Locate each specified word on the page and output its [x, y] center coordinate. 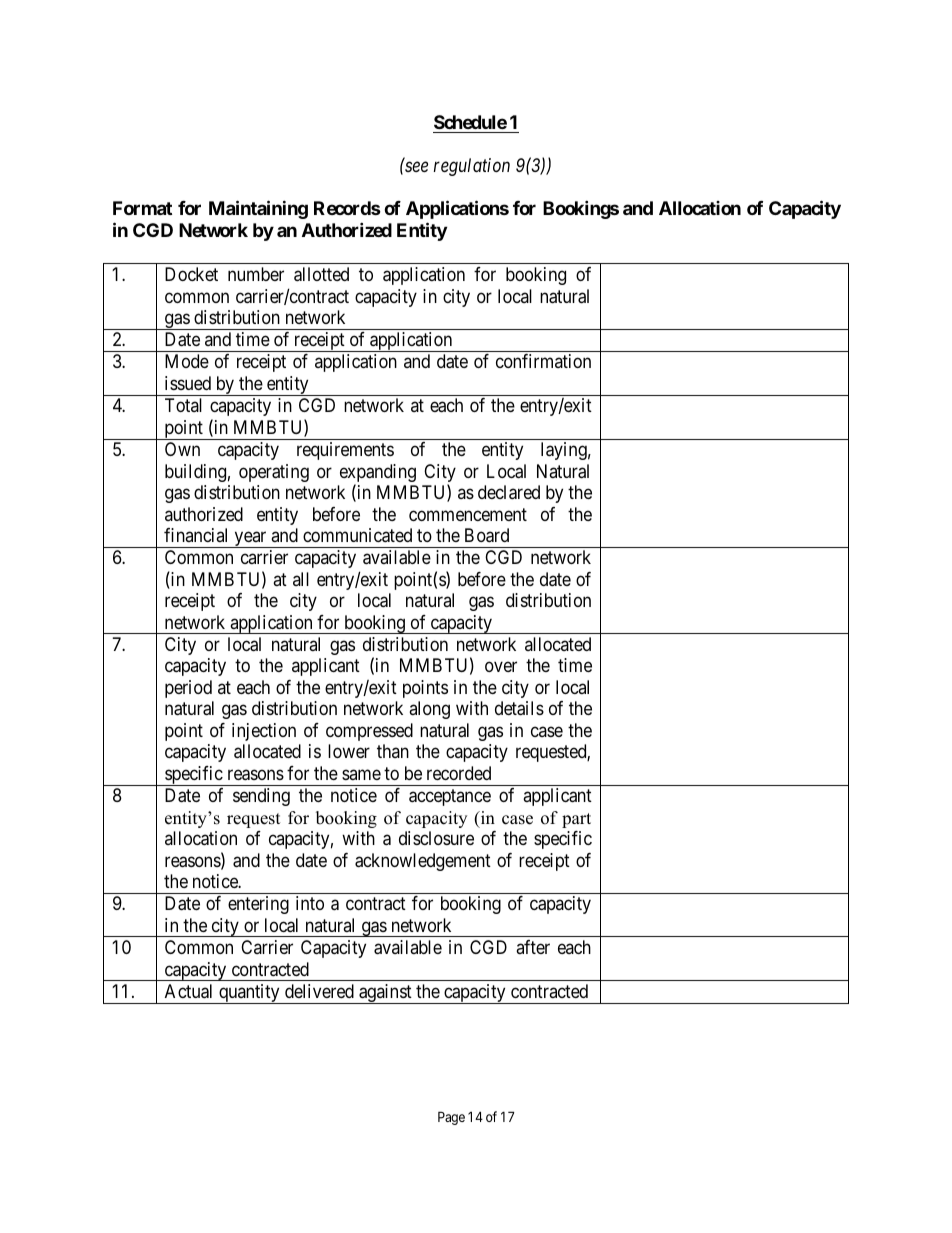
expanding [378, 474]
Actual [188, 991]
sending [261, 797]
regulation [472, 167]
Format [142, 208]
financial [195, 535]
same [361, 774]
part [576, 820]
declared [509, 492]
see [416, 167]
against [385, 994]
